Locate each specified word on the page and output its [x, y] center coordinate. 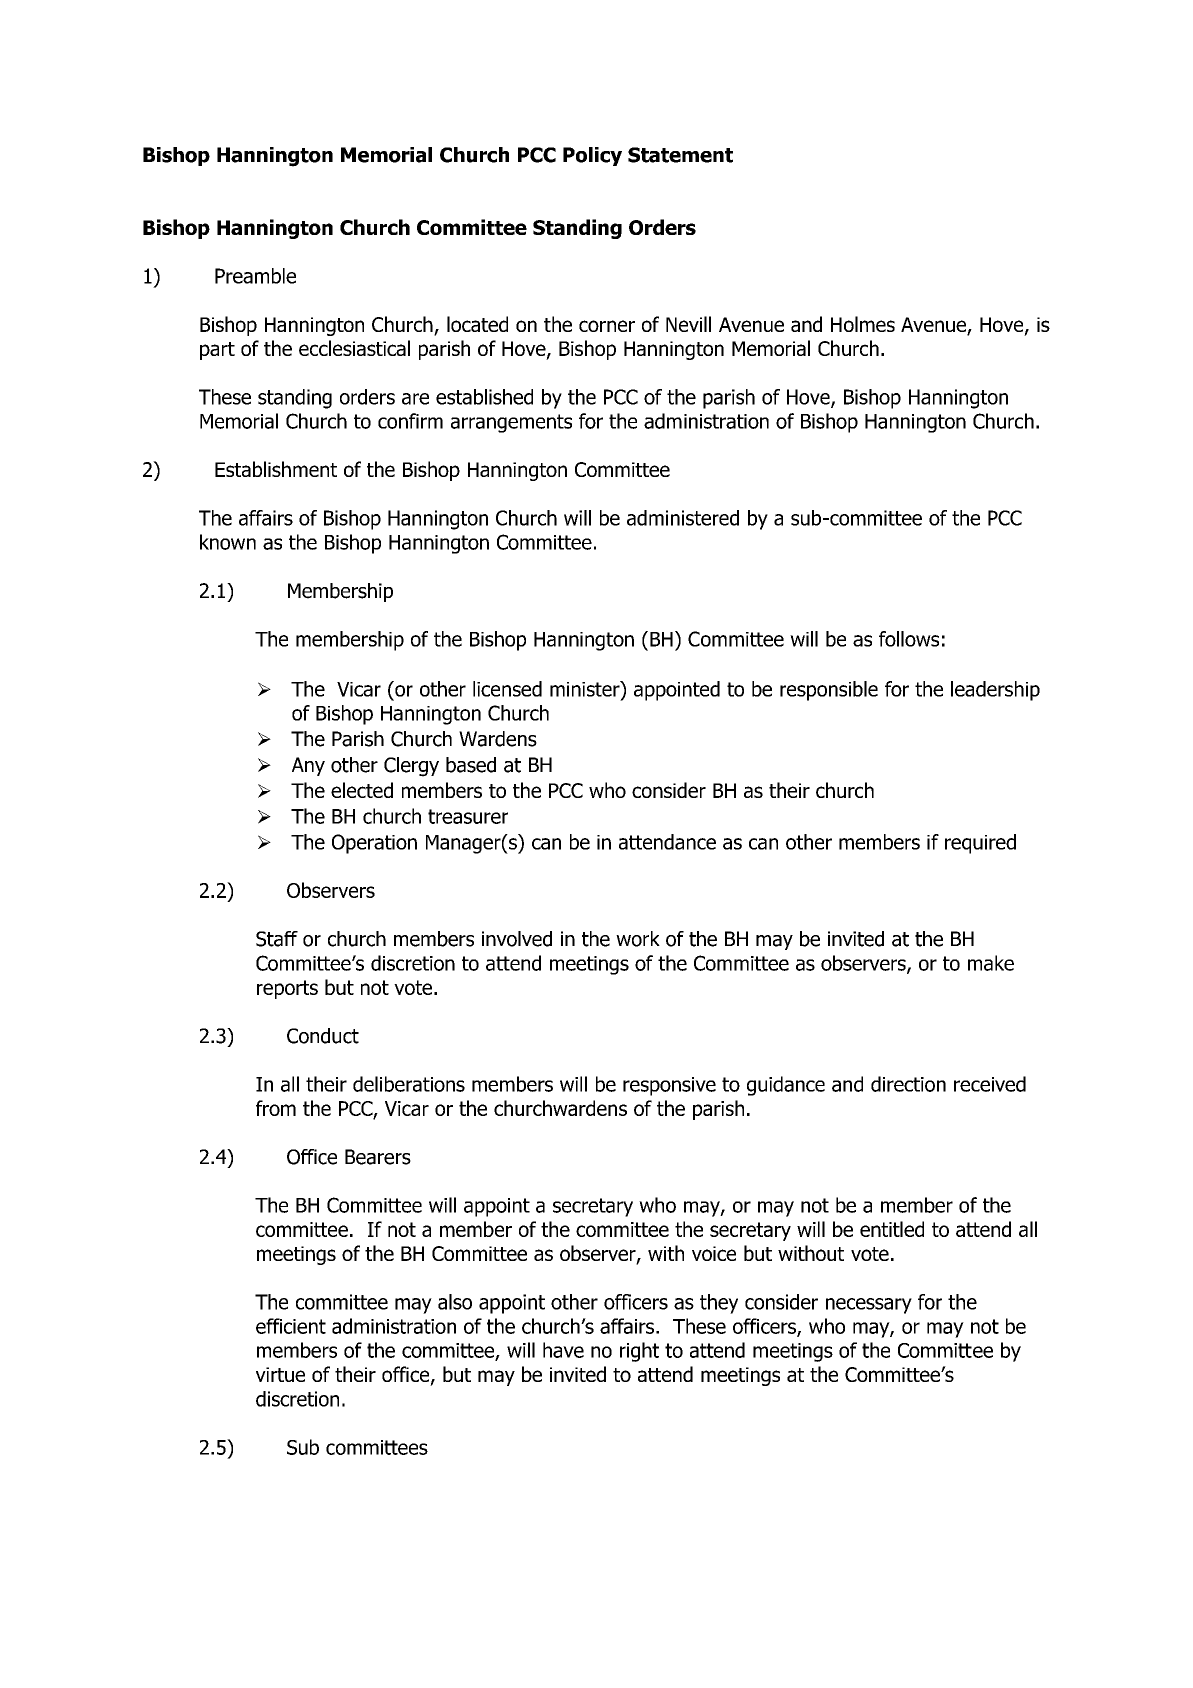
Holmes [863, 324]
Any [308, 766]
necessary [869, 1306]
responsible [829, 691]
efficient [291, 1326]
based [471, 765]
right [639, 1352]
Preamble [255, 276]
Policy [592, 156]
